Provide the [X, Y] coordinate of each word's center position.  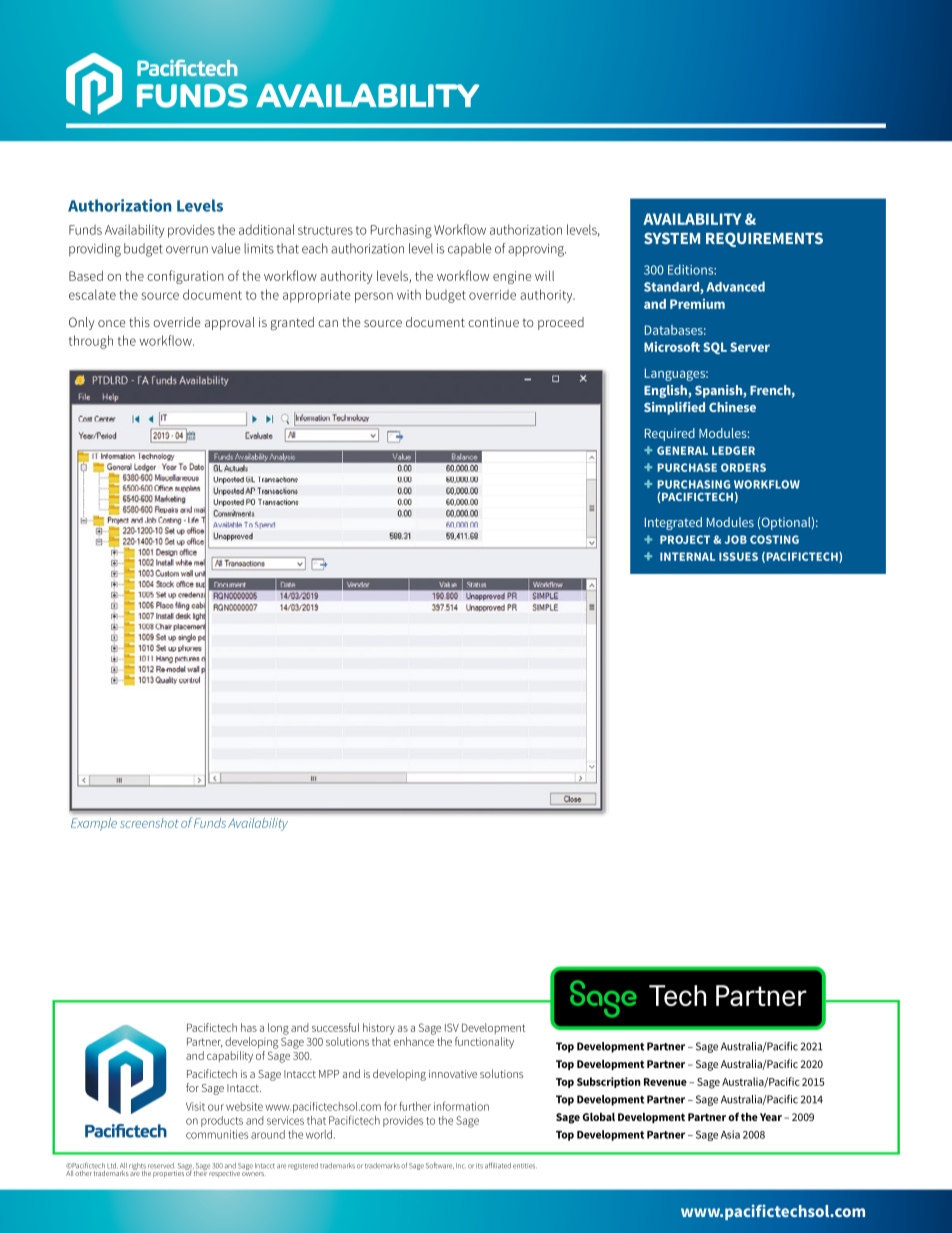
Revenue [665, 1082]
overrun [187, 250]
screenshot [149, 823]
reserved [161, 1166]
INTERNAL [687, 556]
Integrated [673, 523]
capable [470, 249]
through [91, 342]
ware [446, 1166]
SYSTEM [672, 238]
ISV [452, 1027]
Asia [730, 1134]
